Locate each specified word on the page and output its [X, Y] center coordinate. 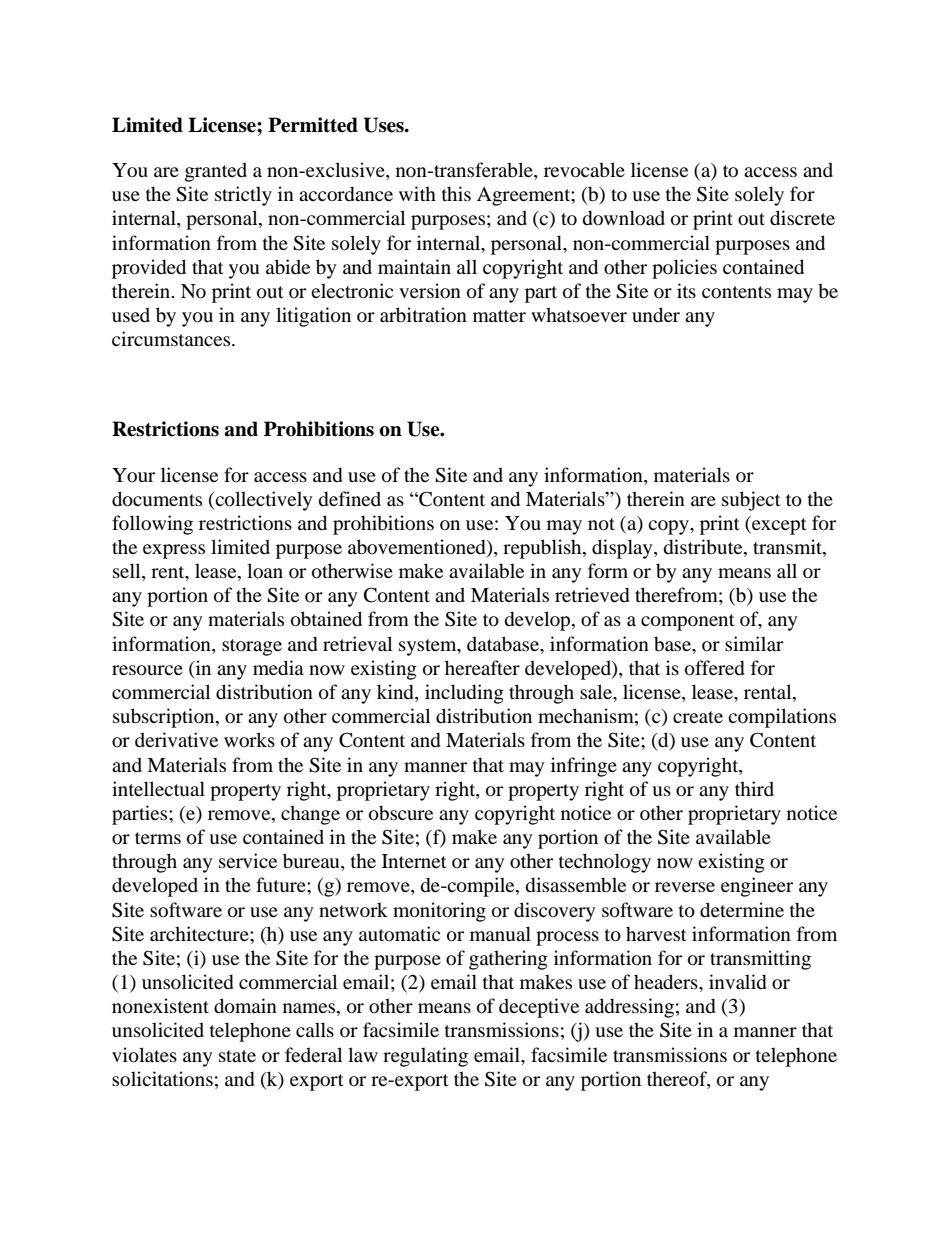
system [429, 647]
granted [216, 172]
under [656, 315]
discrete [802, 218]
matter [499, 316]
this [456, 193]
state [237, 1056]
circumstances [172, 339]
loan [265, 571]
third [754, 788]
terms [158, 838]
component [688, 622]
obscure [401, 813]
